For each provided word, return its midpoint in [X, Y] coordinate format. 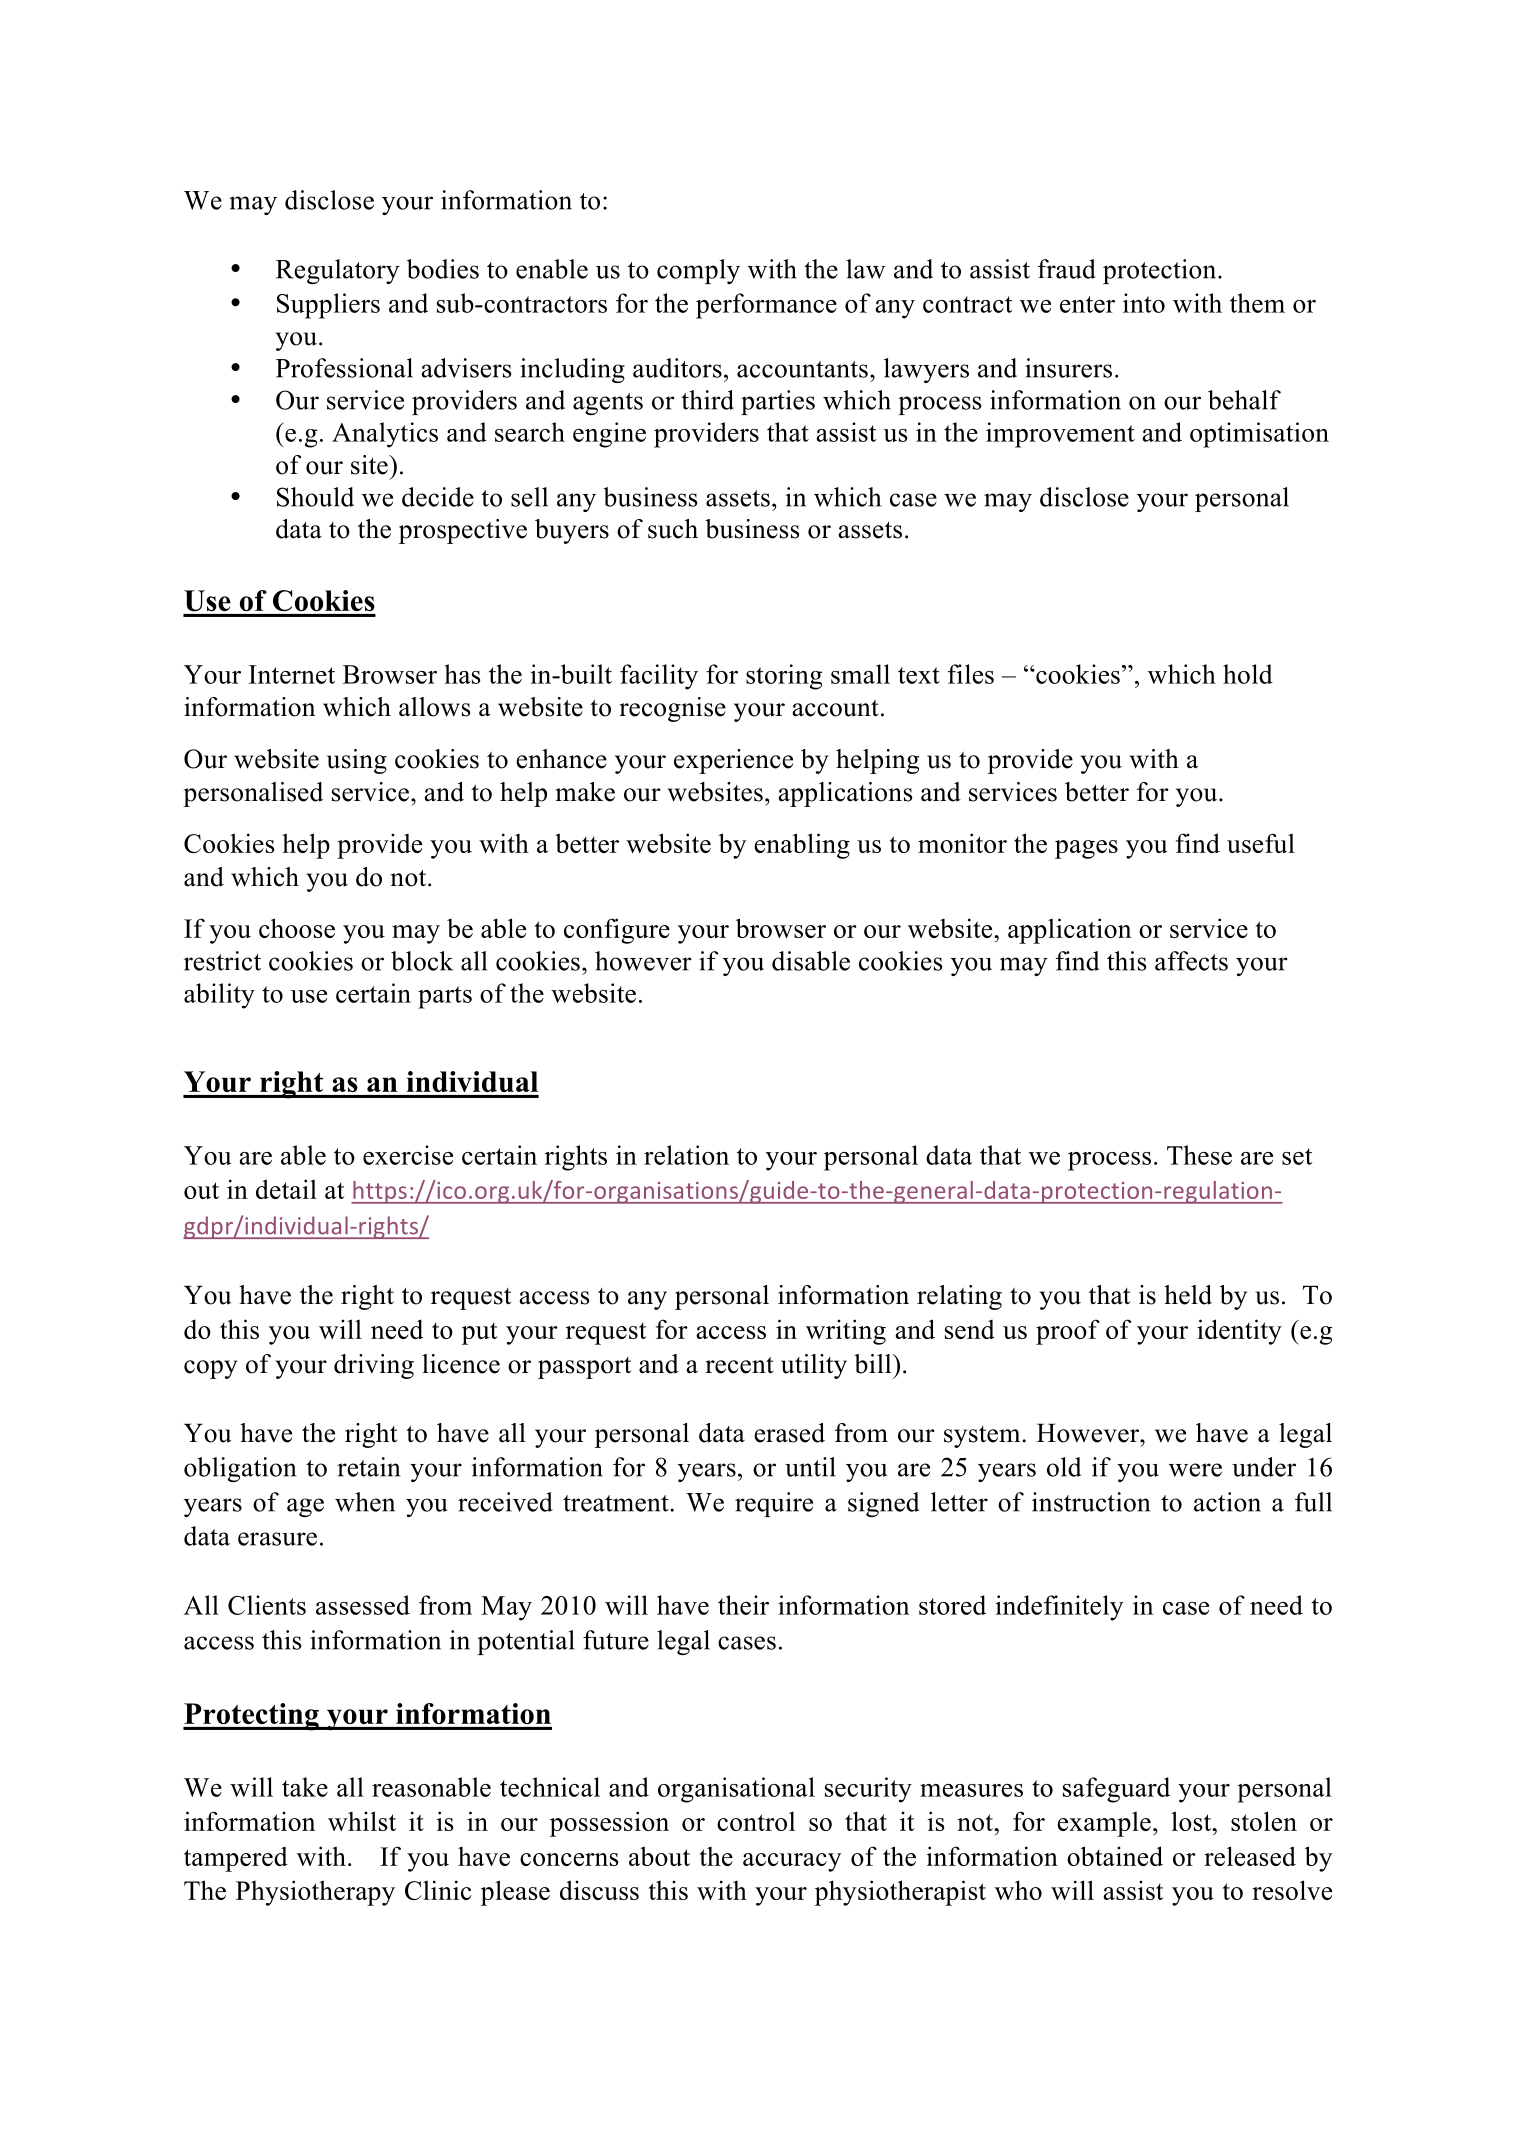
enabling [802, 846]
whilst [362, 1821]
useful [1261, 843]
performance [766, 306]
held [1188, 1295]
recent [739, 1365]
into [1144, 303]
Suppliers [328, 306]
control [756, 1821]
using [357, 761]
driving [374, 1366]
